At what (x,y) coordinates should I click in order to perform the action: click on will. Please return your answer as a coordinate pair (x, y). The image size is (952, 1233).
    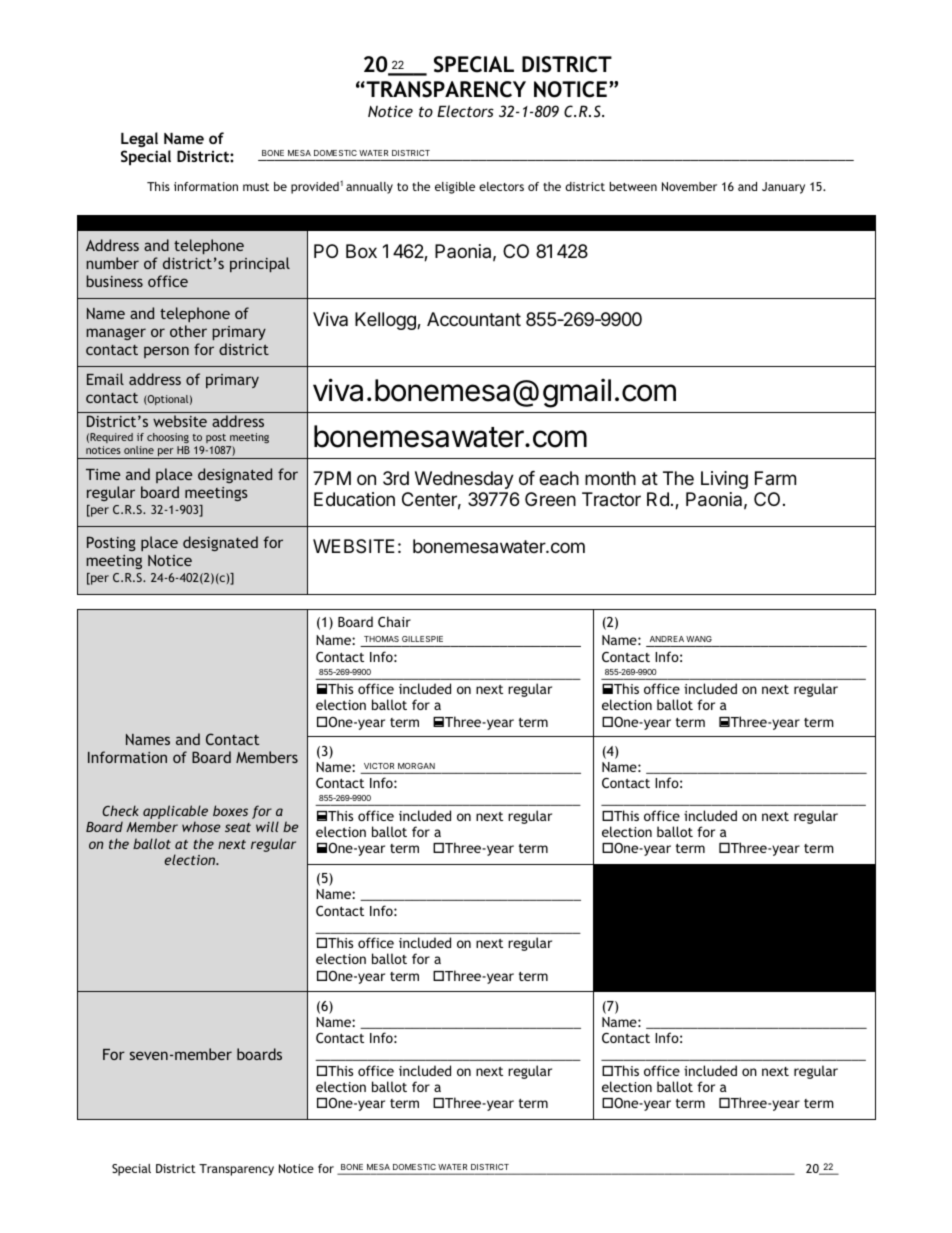
    Looking at the image, I should click on (267, 826).
